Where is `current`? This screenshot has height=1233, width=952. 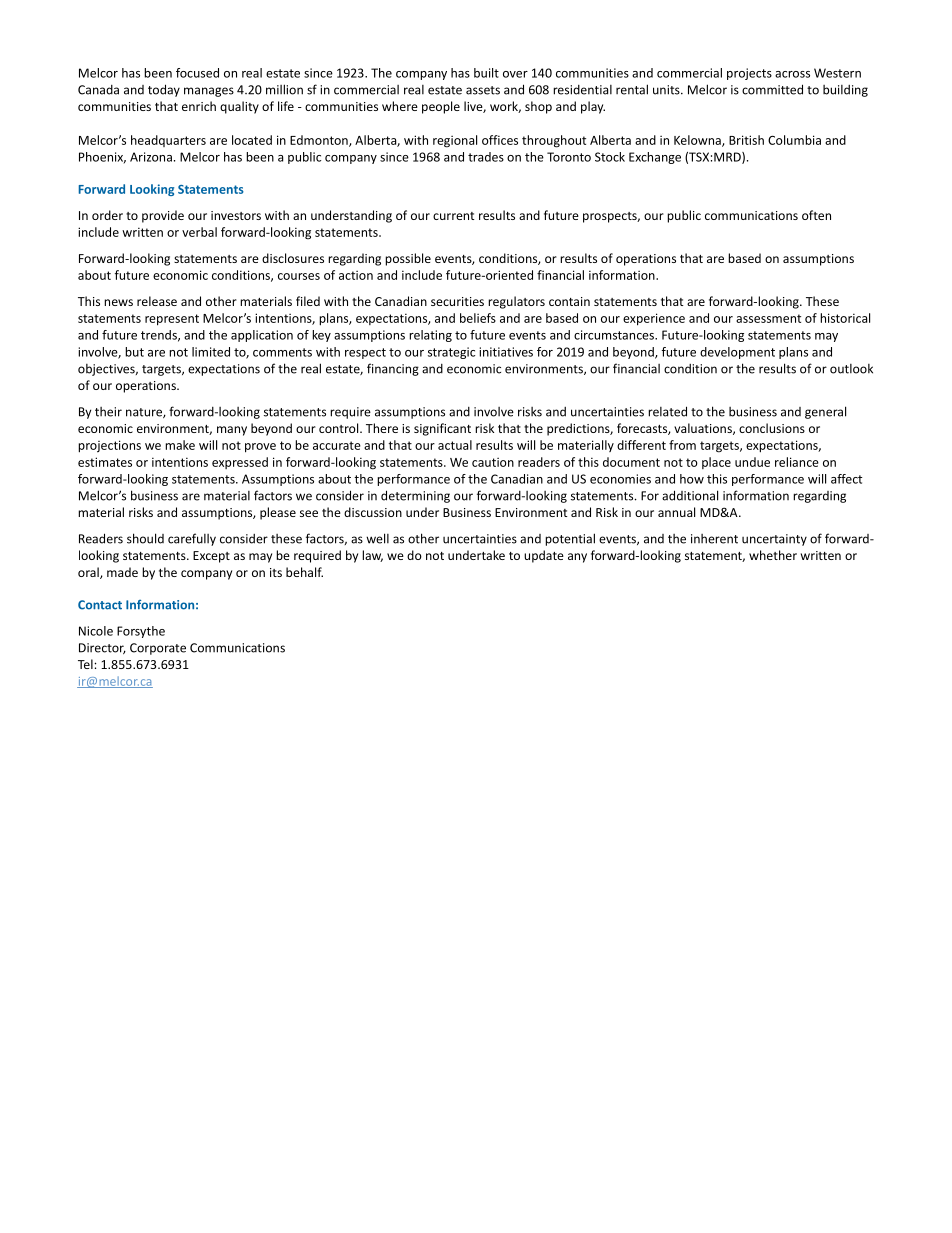
current is located at coordinates (454, 216).
